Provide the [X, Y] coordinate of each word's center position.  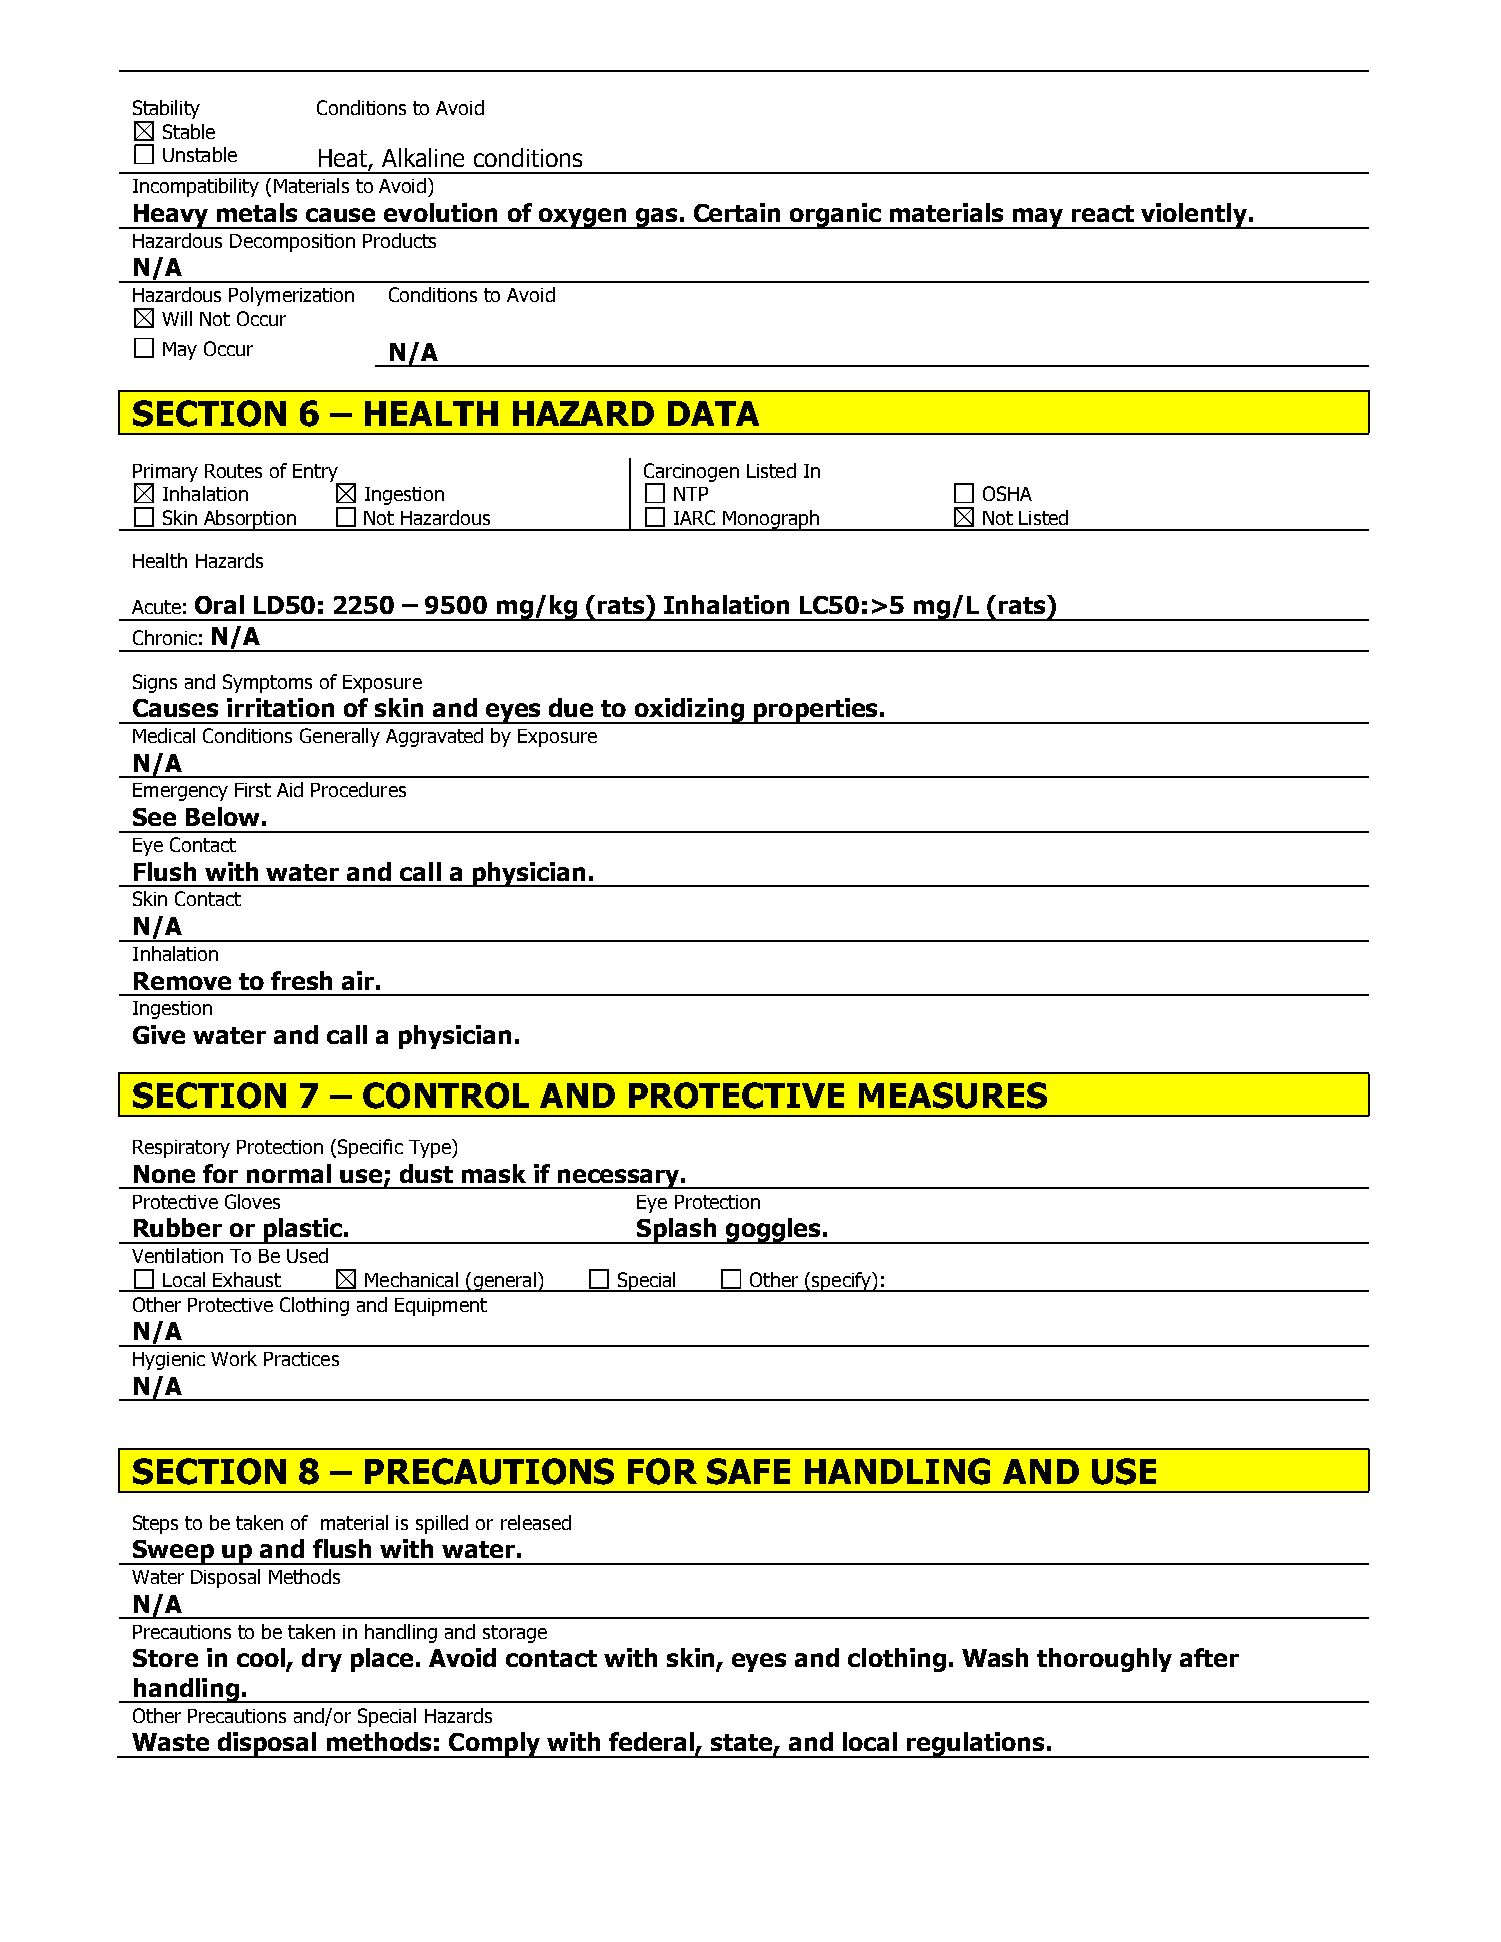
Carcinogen [691, 473]
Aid [290, 789]
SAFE [748, 1471]
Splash [677, 1231]
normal [289, 1173]
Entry [317, 474]
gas [657, 218]
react [1103, 213]
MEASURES [953, 1095]
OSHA [1007, 493]
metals [257, 212]
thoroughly [1104, 1660]
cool [262, 1659]
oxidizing [689, 711]
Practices [301, 1359]
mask [494, 1173]
